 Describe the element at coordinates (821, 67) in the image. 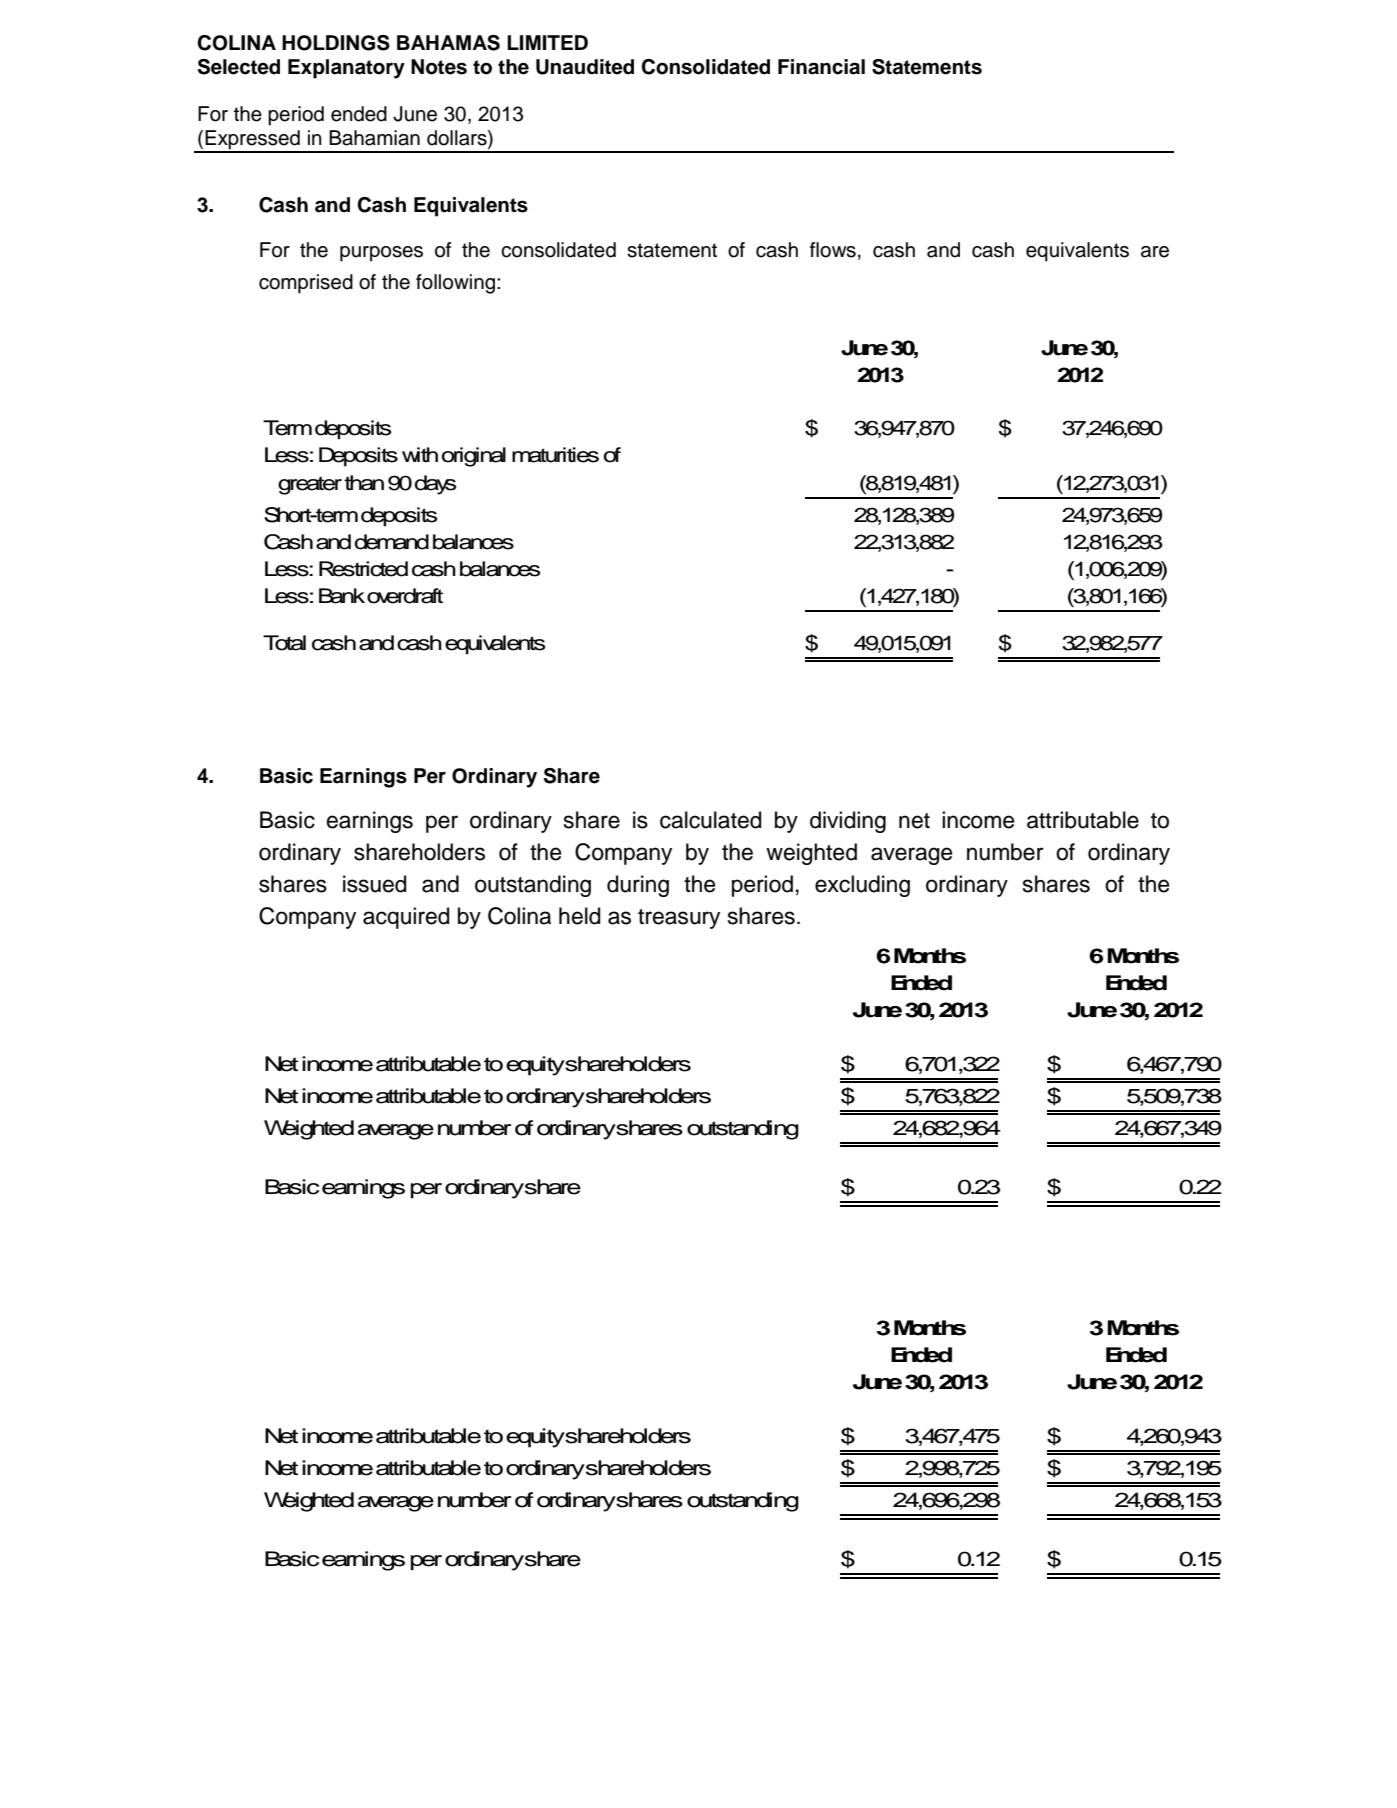

I see `Financial` at that location.
